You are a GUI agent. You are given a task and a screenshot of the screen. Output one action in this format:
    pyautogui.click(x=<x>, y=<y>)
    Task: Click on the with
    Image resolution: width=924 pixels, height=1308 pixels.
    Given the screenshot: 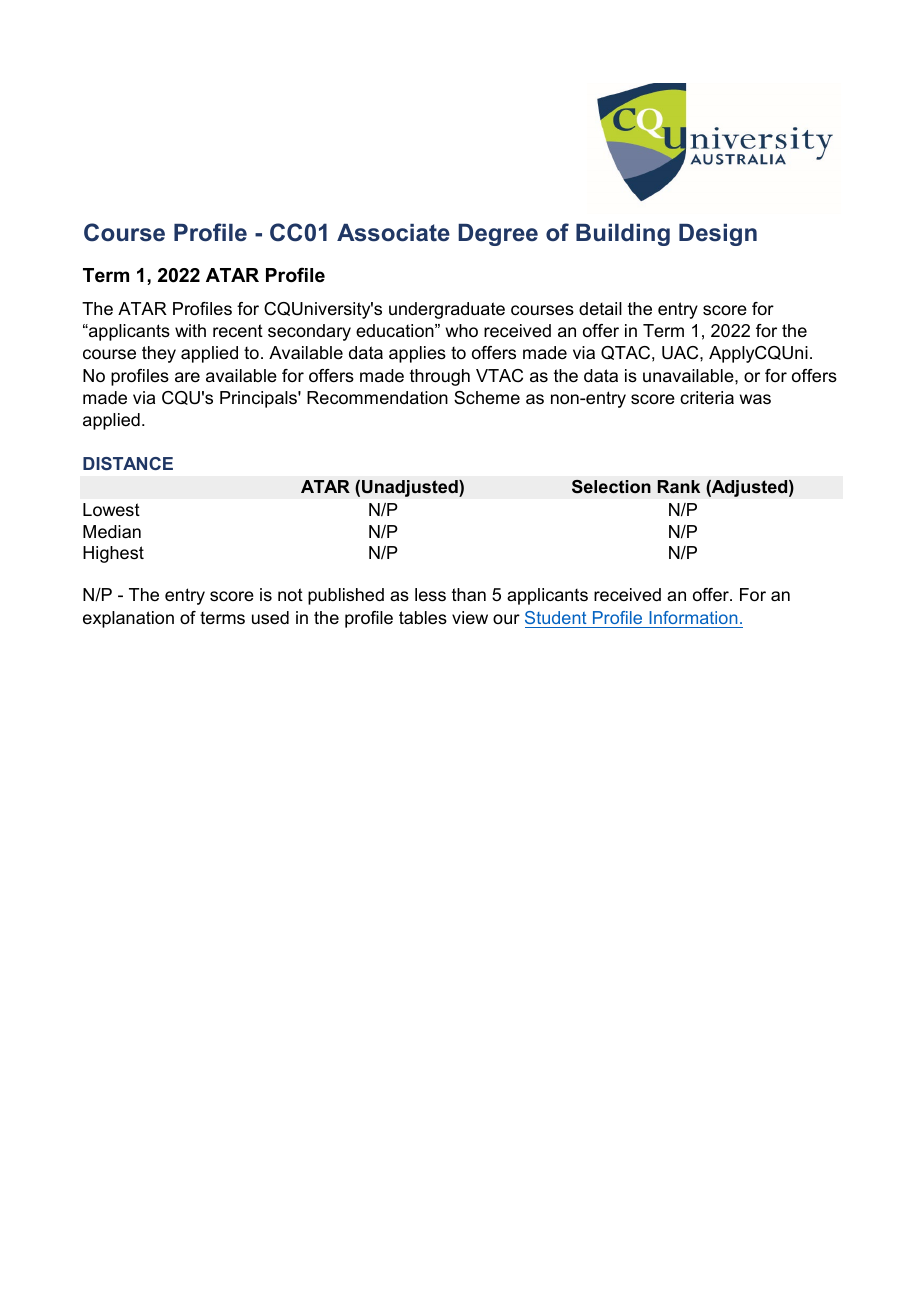 What is the action you would take?
    pyautogui.click(x=190, y=330)
